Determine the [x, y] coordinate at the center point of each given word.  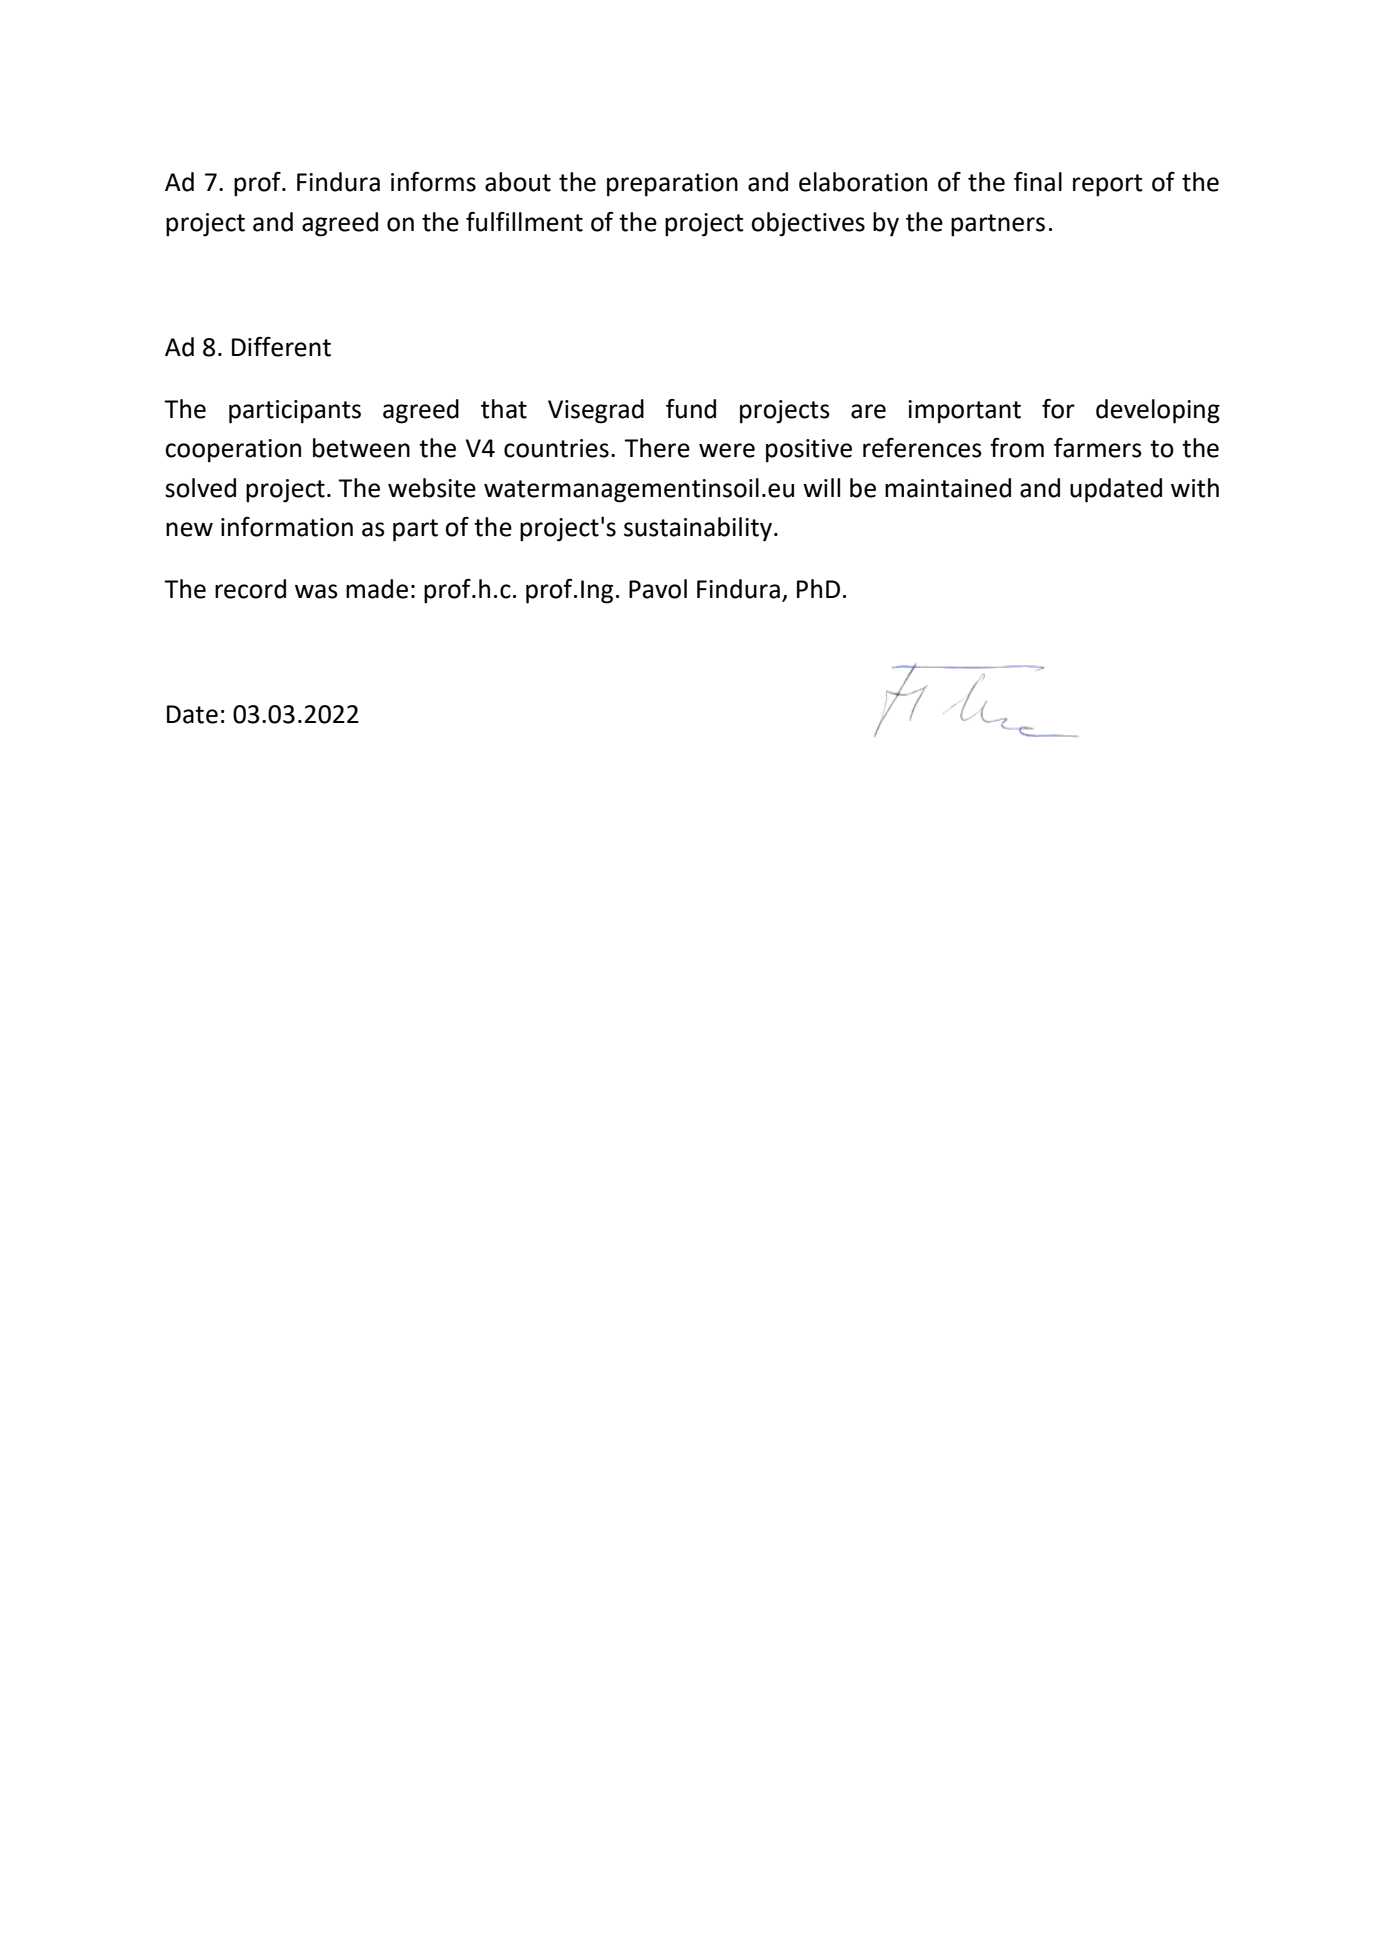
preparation [672, 185]
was [316, 591]
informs [433, 182]
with [1195, 488]
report [1108, 185]
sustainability [699, 529]
